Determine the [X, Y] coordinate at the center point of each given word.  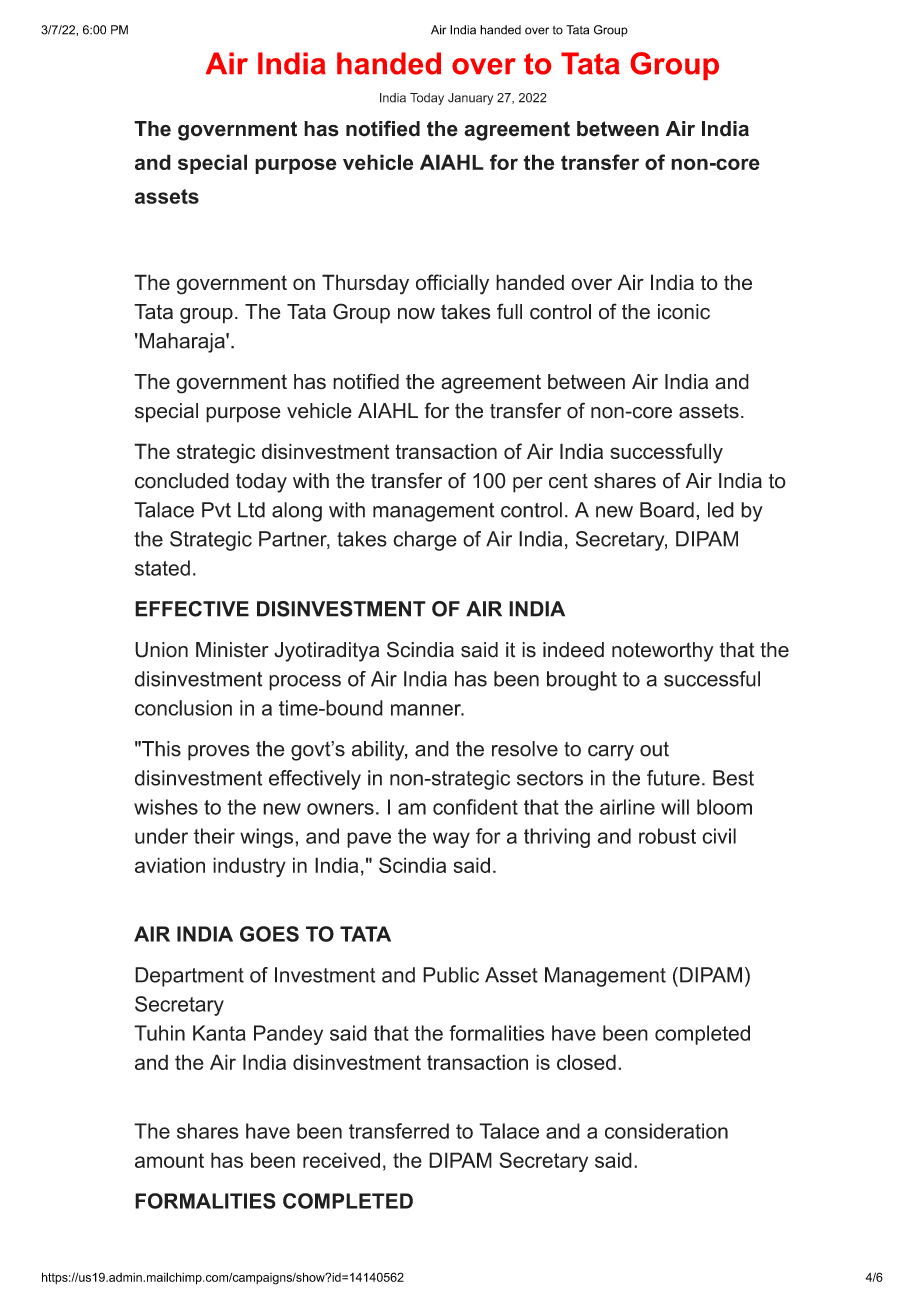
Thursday [365, 284]
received [341, 1160]
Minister [232, 650]
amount [169, 1160]
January [470, 99]
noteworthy [662, 652]
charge [425, 541]
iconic [684, 312]
